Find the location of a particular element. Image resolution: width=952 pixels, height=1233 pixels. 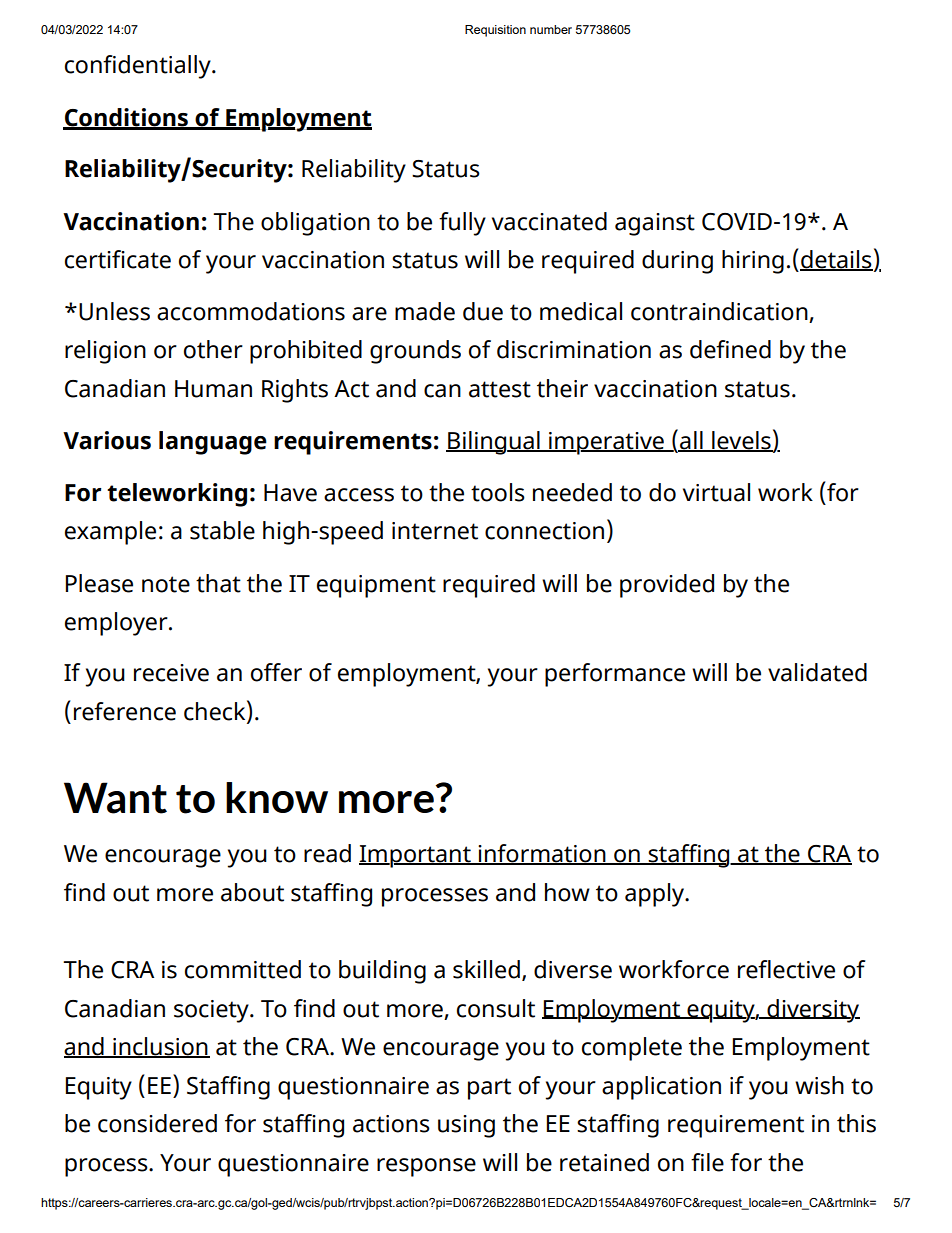

considered is located at coordinates (157, 1123).
